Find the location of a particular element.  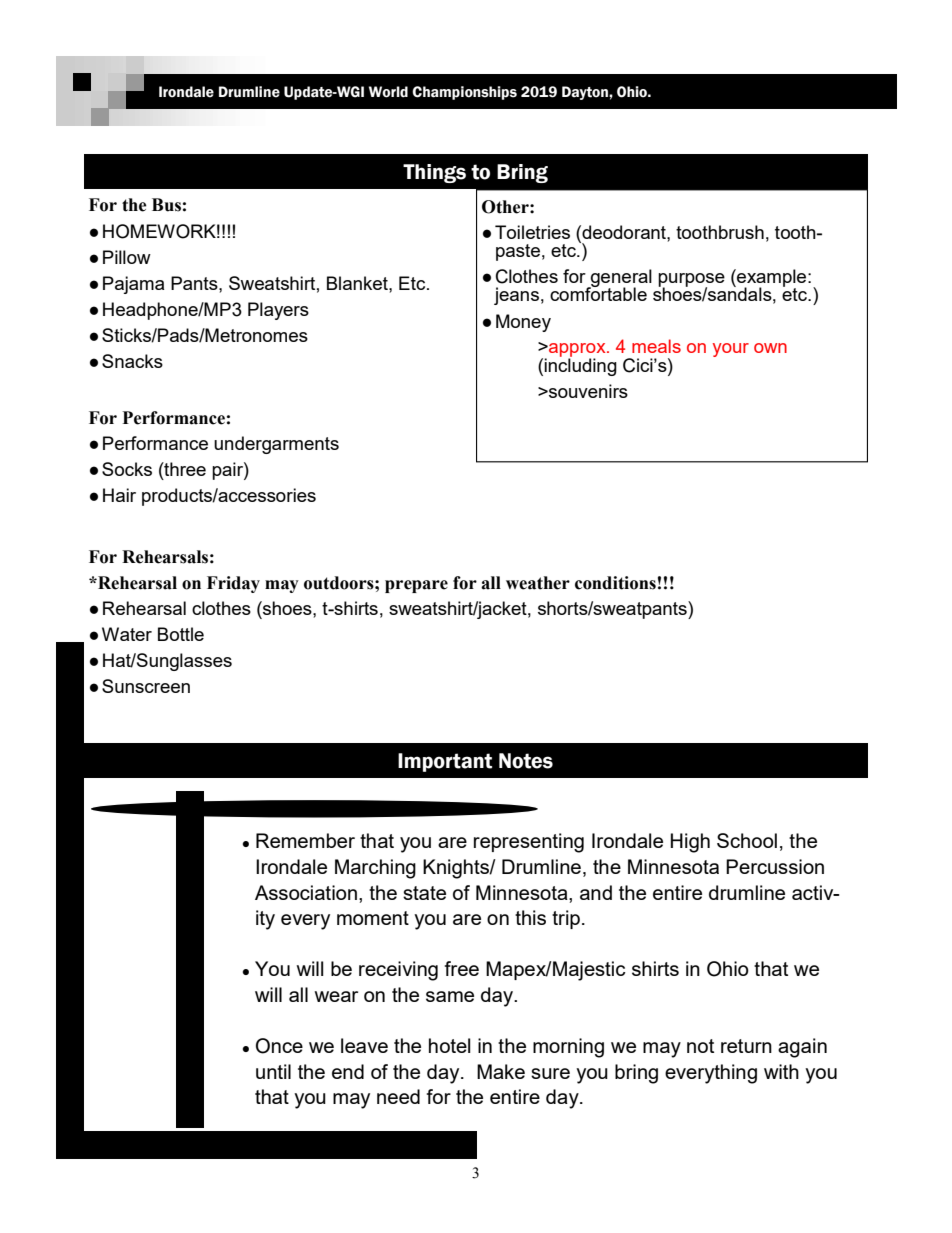

Championships is located at coordinates (464, 93).
